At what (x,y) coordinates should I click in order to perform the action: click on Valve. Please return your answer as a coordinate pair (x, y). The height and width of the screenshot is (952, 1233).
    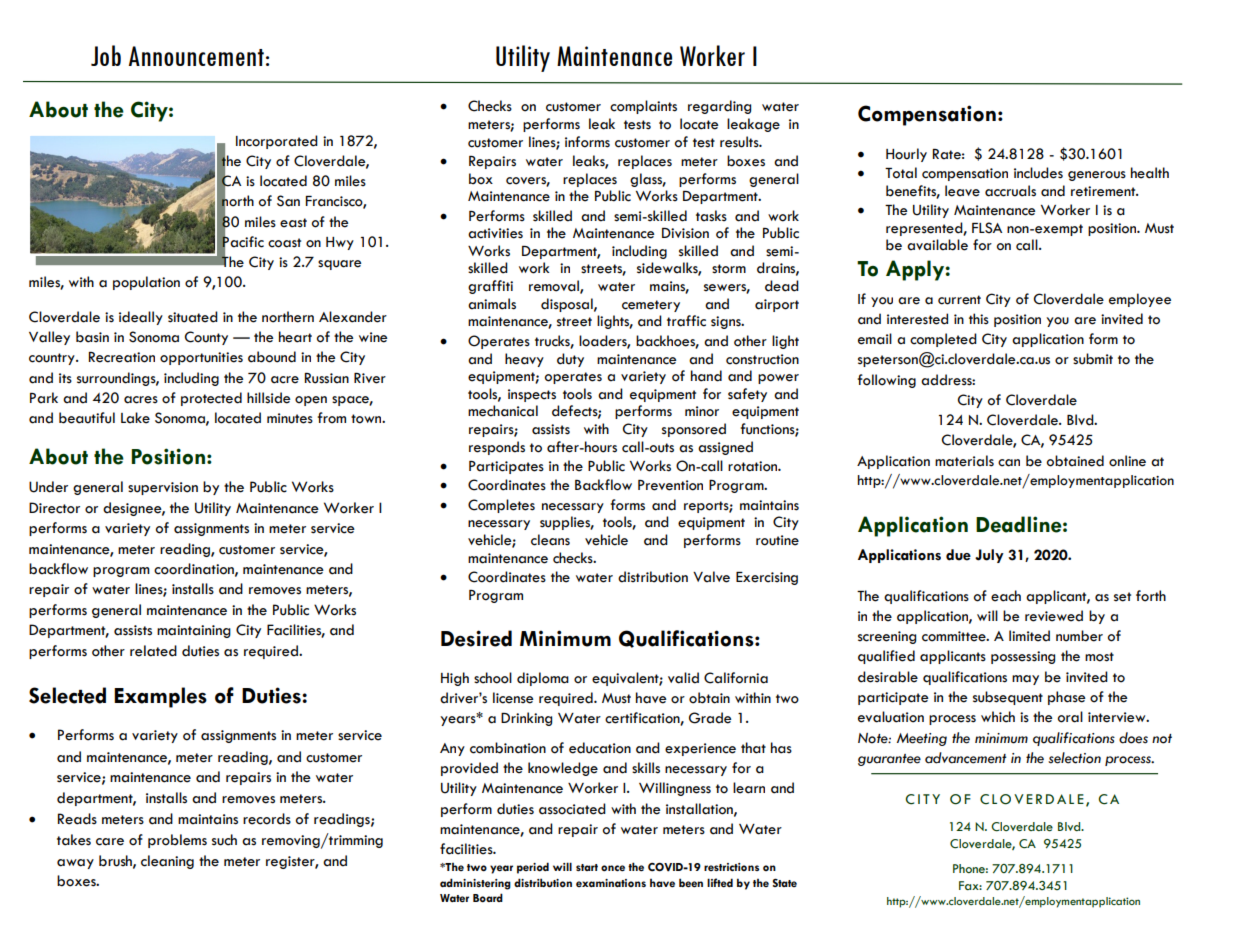
    Looking at the image, I should click on (711, 577).
